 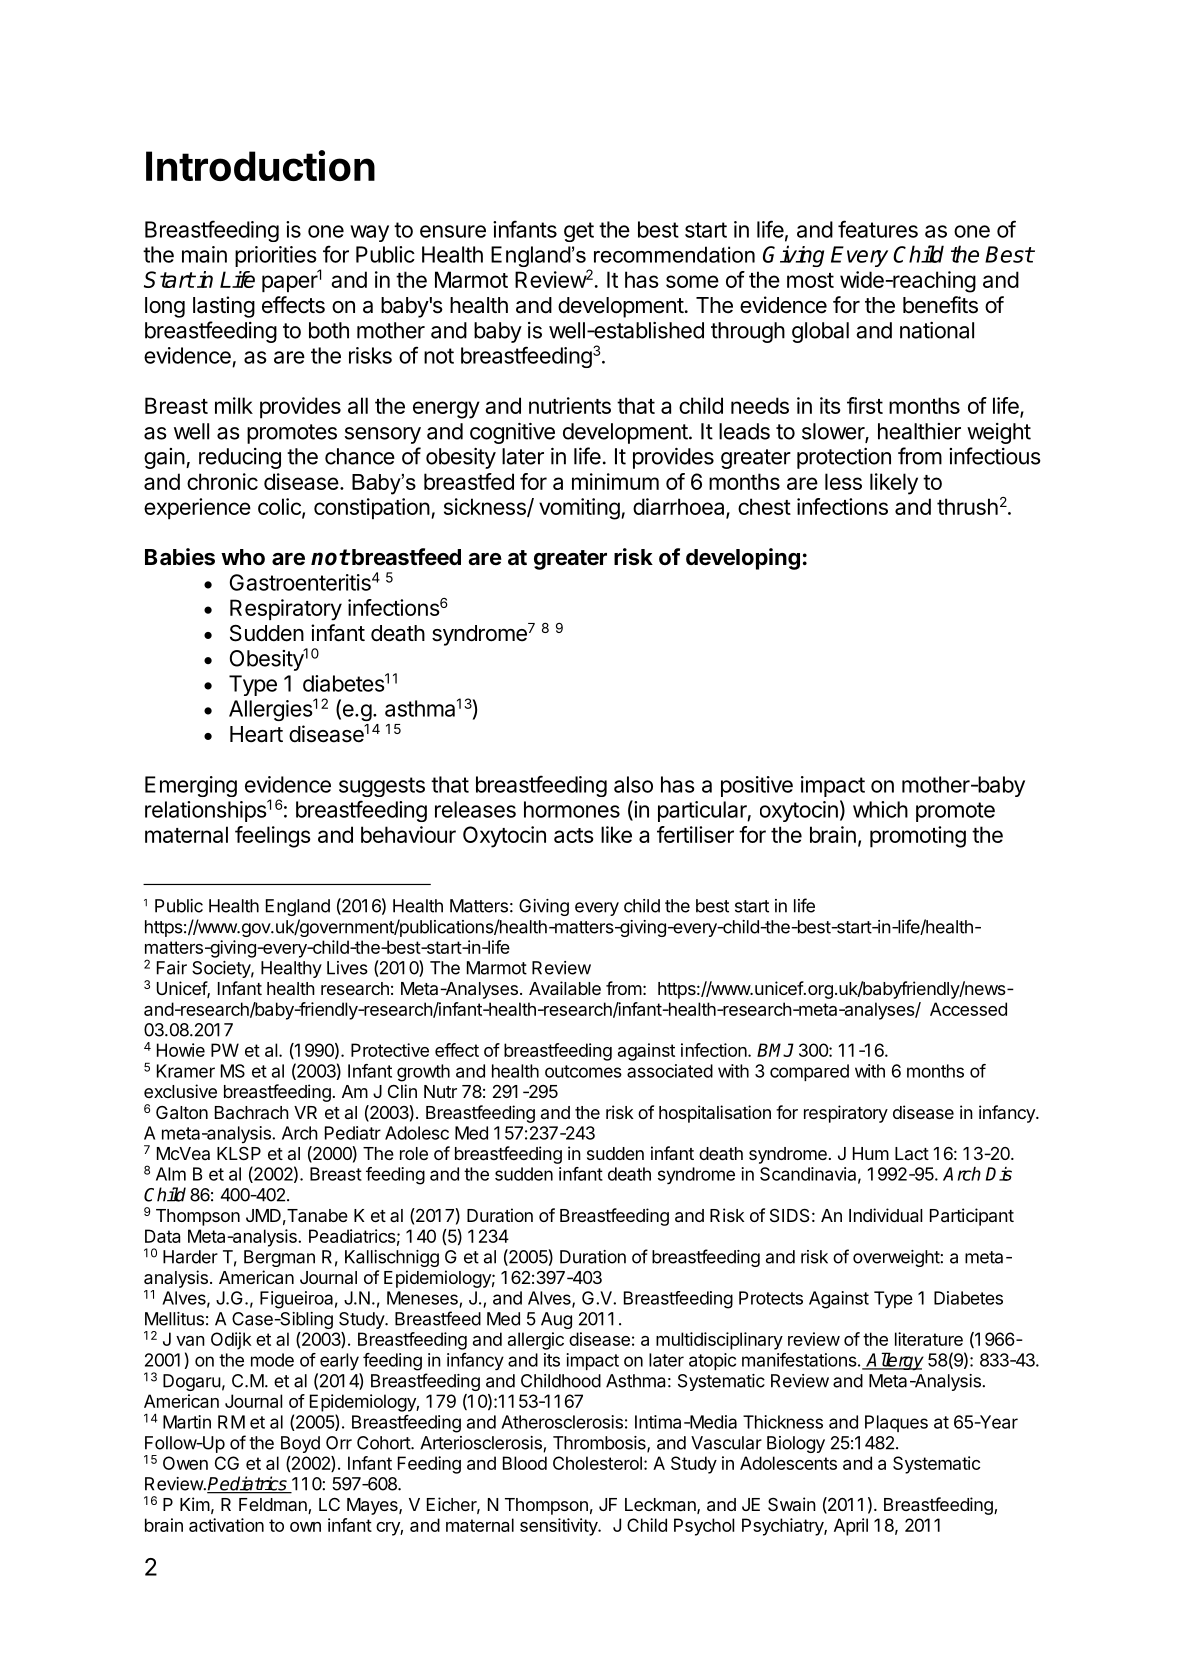 I want to click on acts, so click(x=574, y=835).
